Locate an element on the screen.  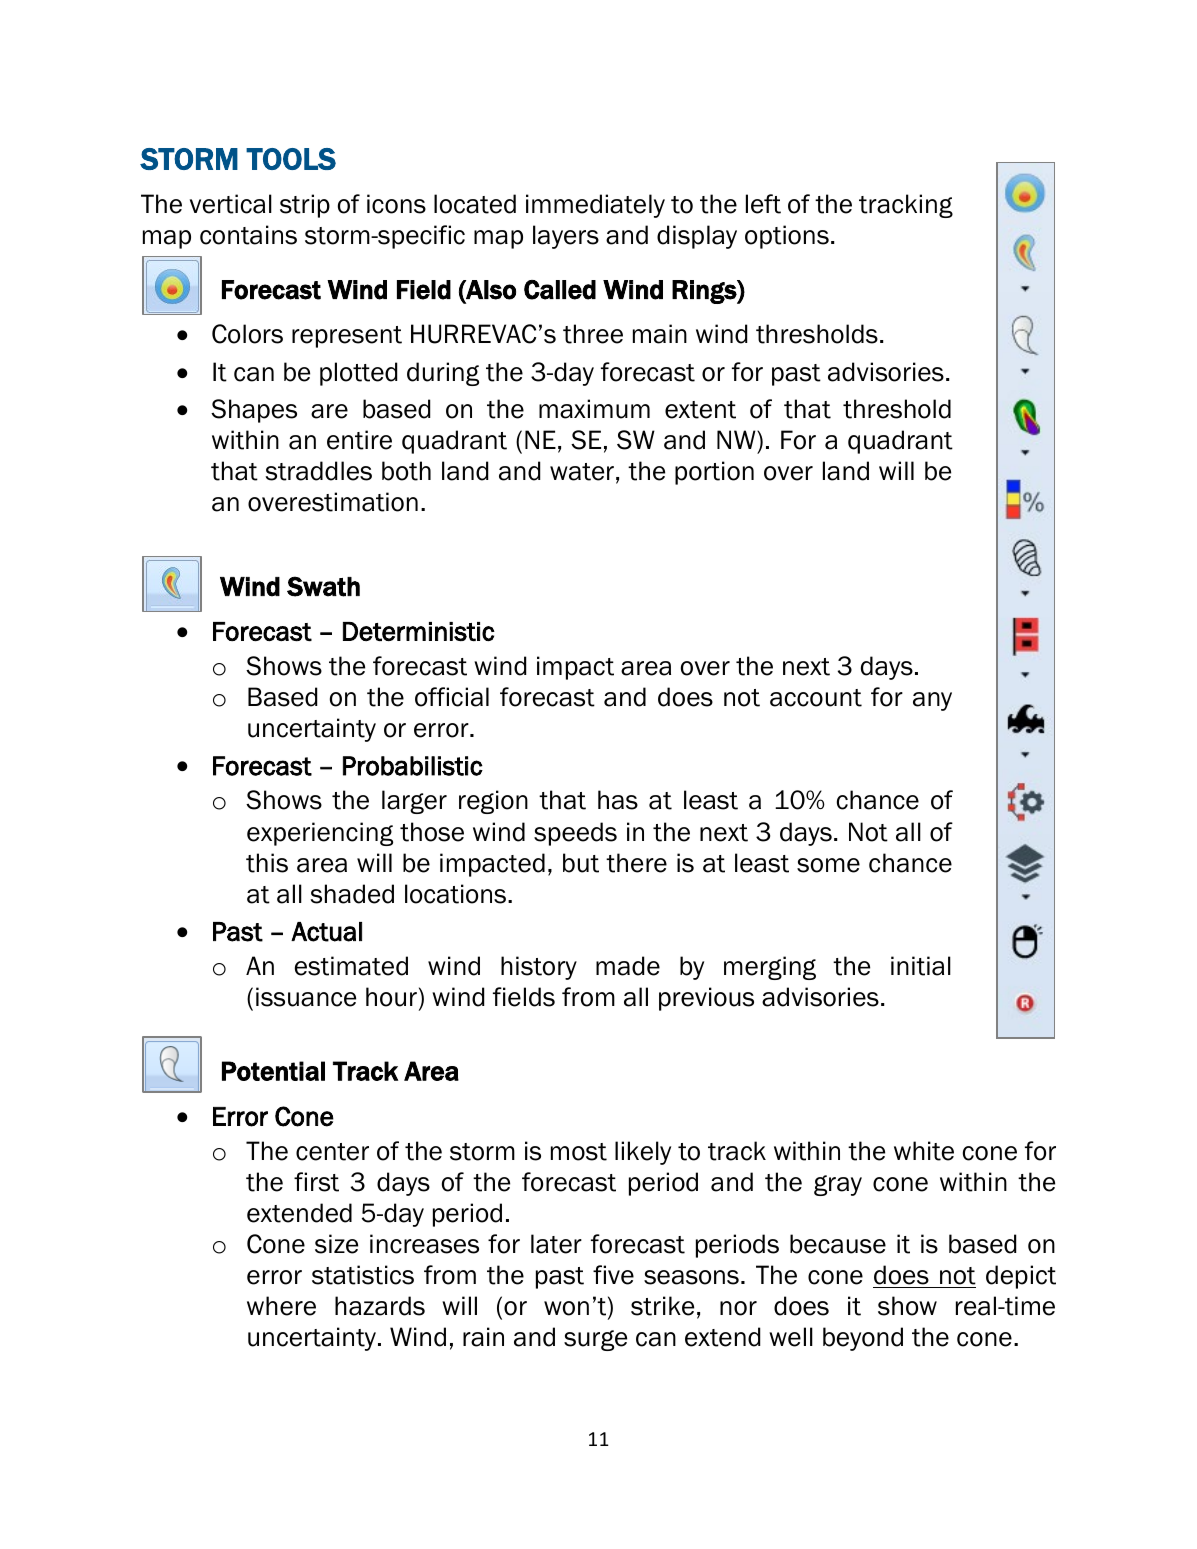
Probabilistic is located at coordinates (413, 766).
